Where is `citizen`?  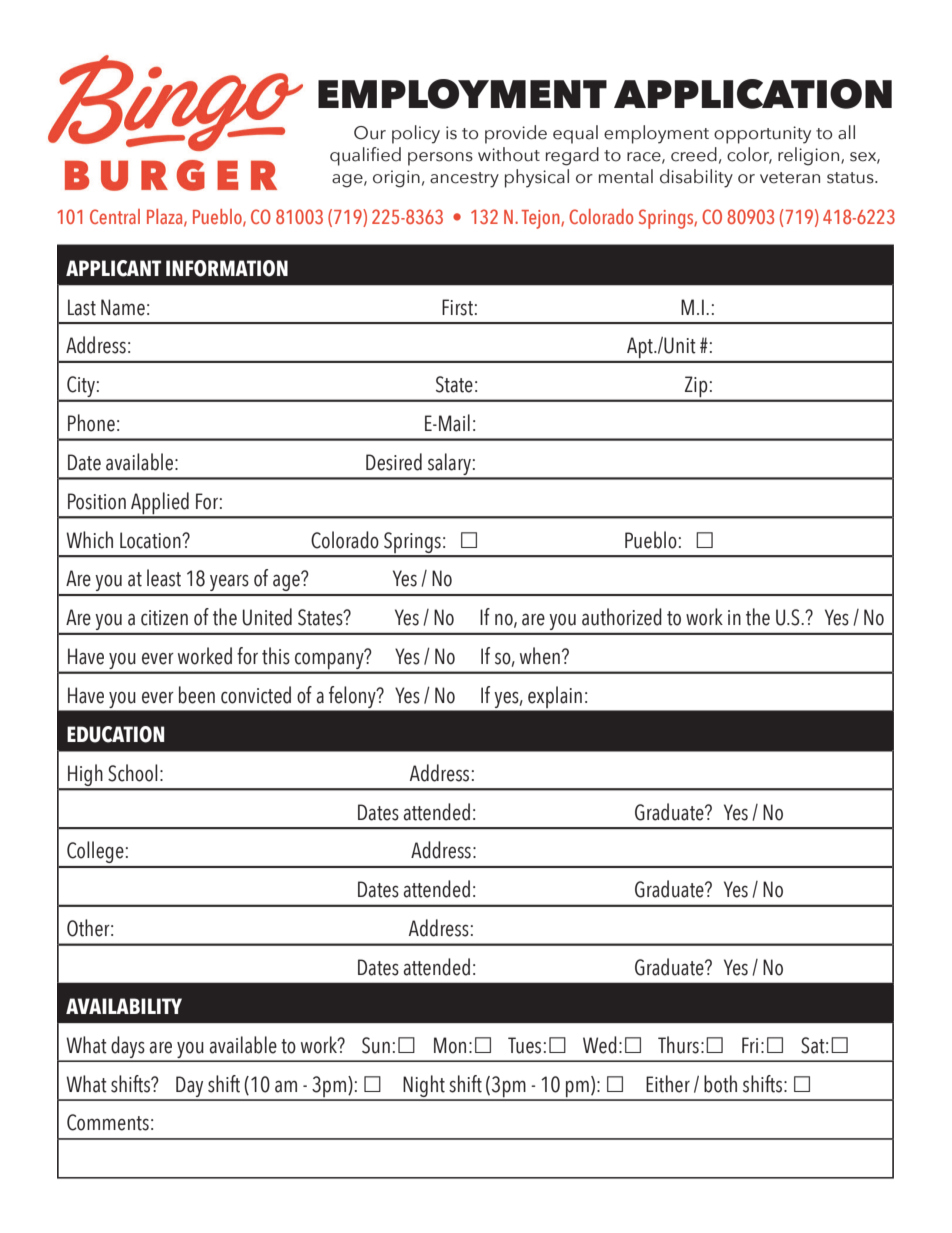
citizen is located at coordinates (164, 618).
